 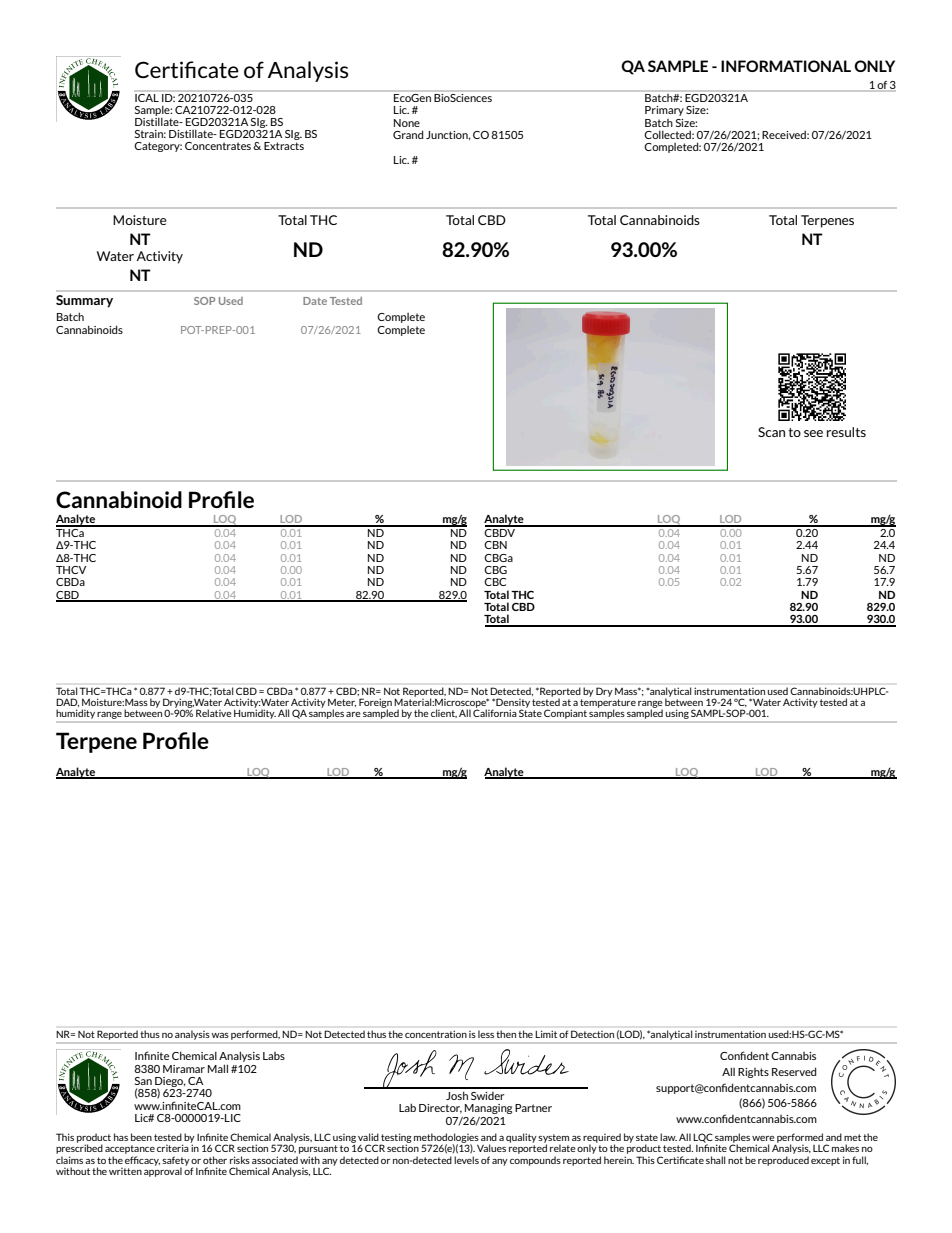 I want to click on been, so click(x=141, y=1137).
